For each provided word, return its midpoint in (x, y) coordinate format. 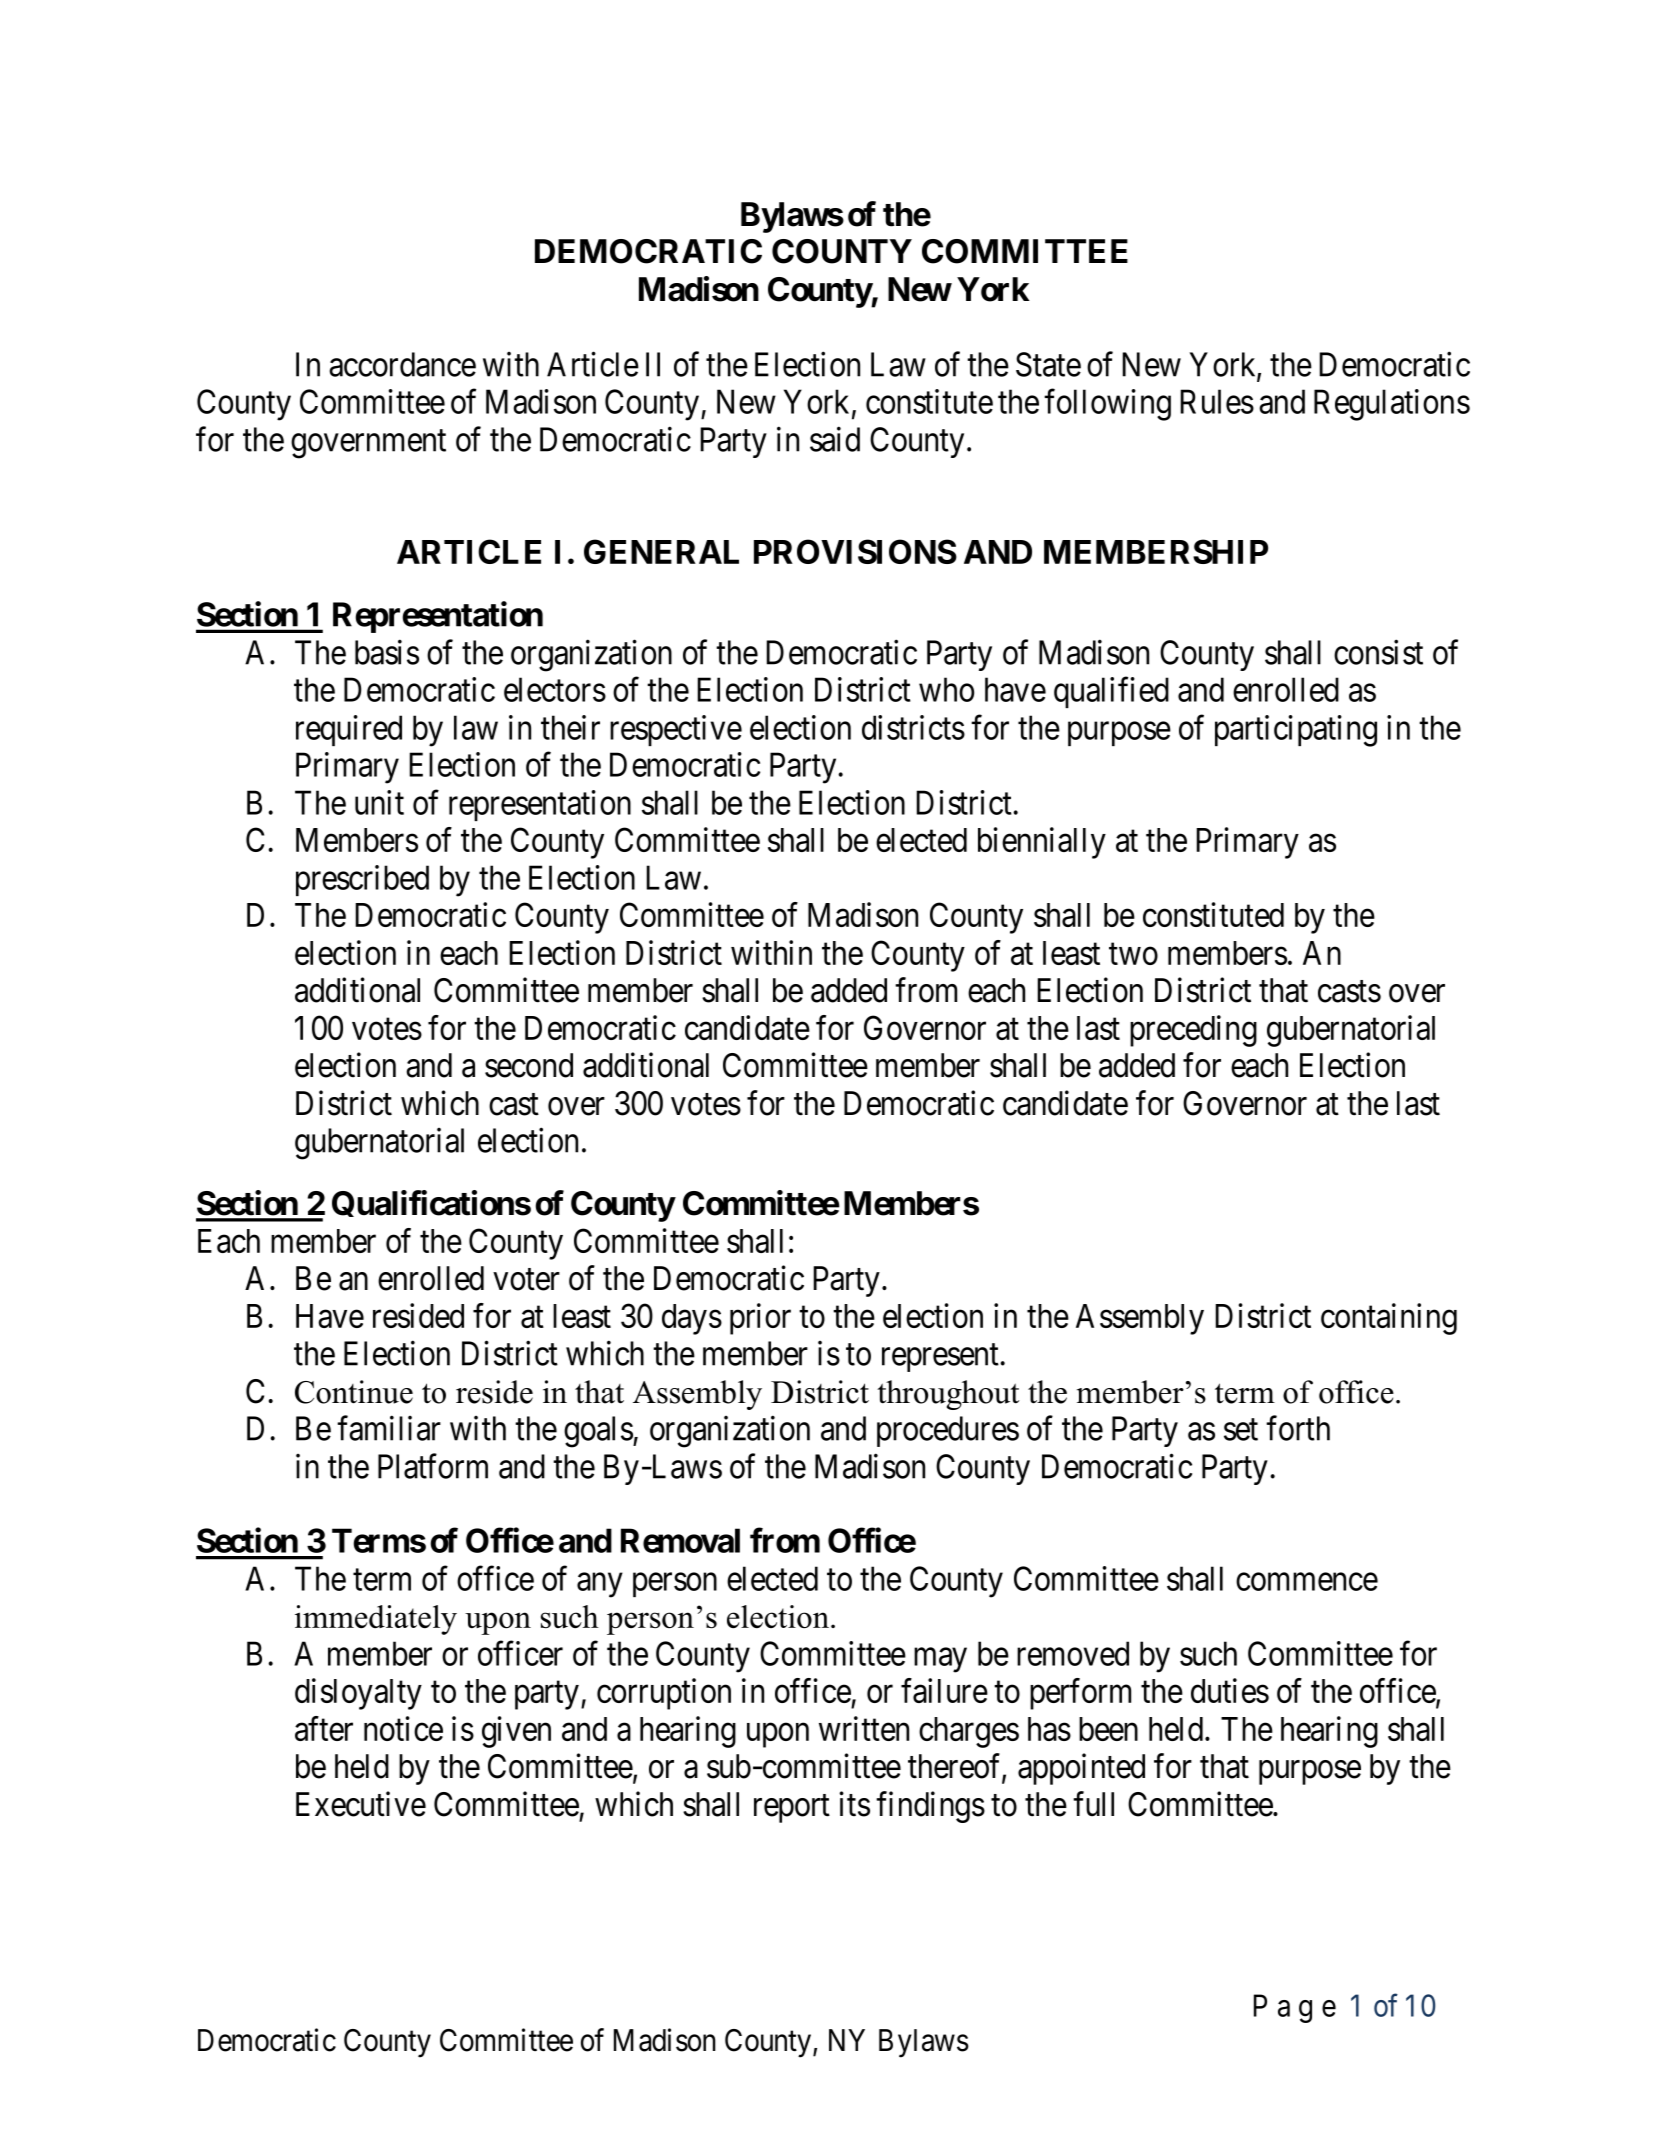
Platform (433, 1466)
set (1241, 1430)
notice (403, 1728)
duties (1230, 1690)
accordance (402, 364)
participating (1296, 731)
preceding (1193, 1031)
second (529, 1065)
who (946, 689)
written (864, 1728)
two (1133, 954)
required (349, 730)
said (835, 439)
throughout (948, 1395)
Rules (1217, 401)
